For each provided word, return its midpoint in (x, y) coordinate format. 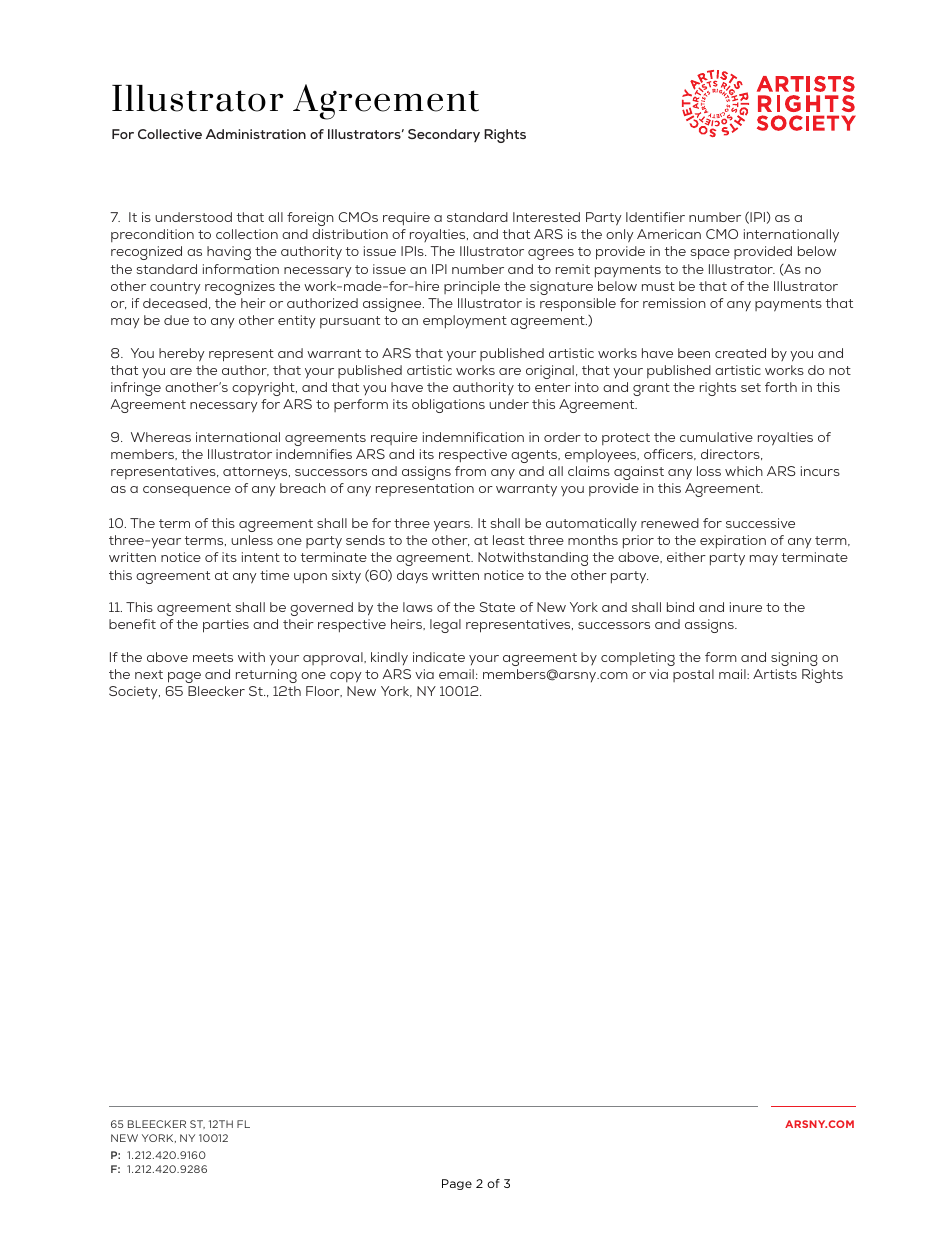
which (744, 471)
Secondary (444, 135)
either (686, 557)
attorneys (256, 473)
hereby (182, 355)
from (470, 471)
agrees (551, 254)
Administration (256, 134)
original (550, 372)
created (740, 353)
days (412, 577)
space (710, 254)
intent (261, 557)
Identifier (655, 217)
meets (213, 657)
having (229, 253)
